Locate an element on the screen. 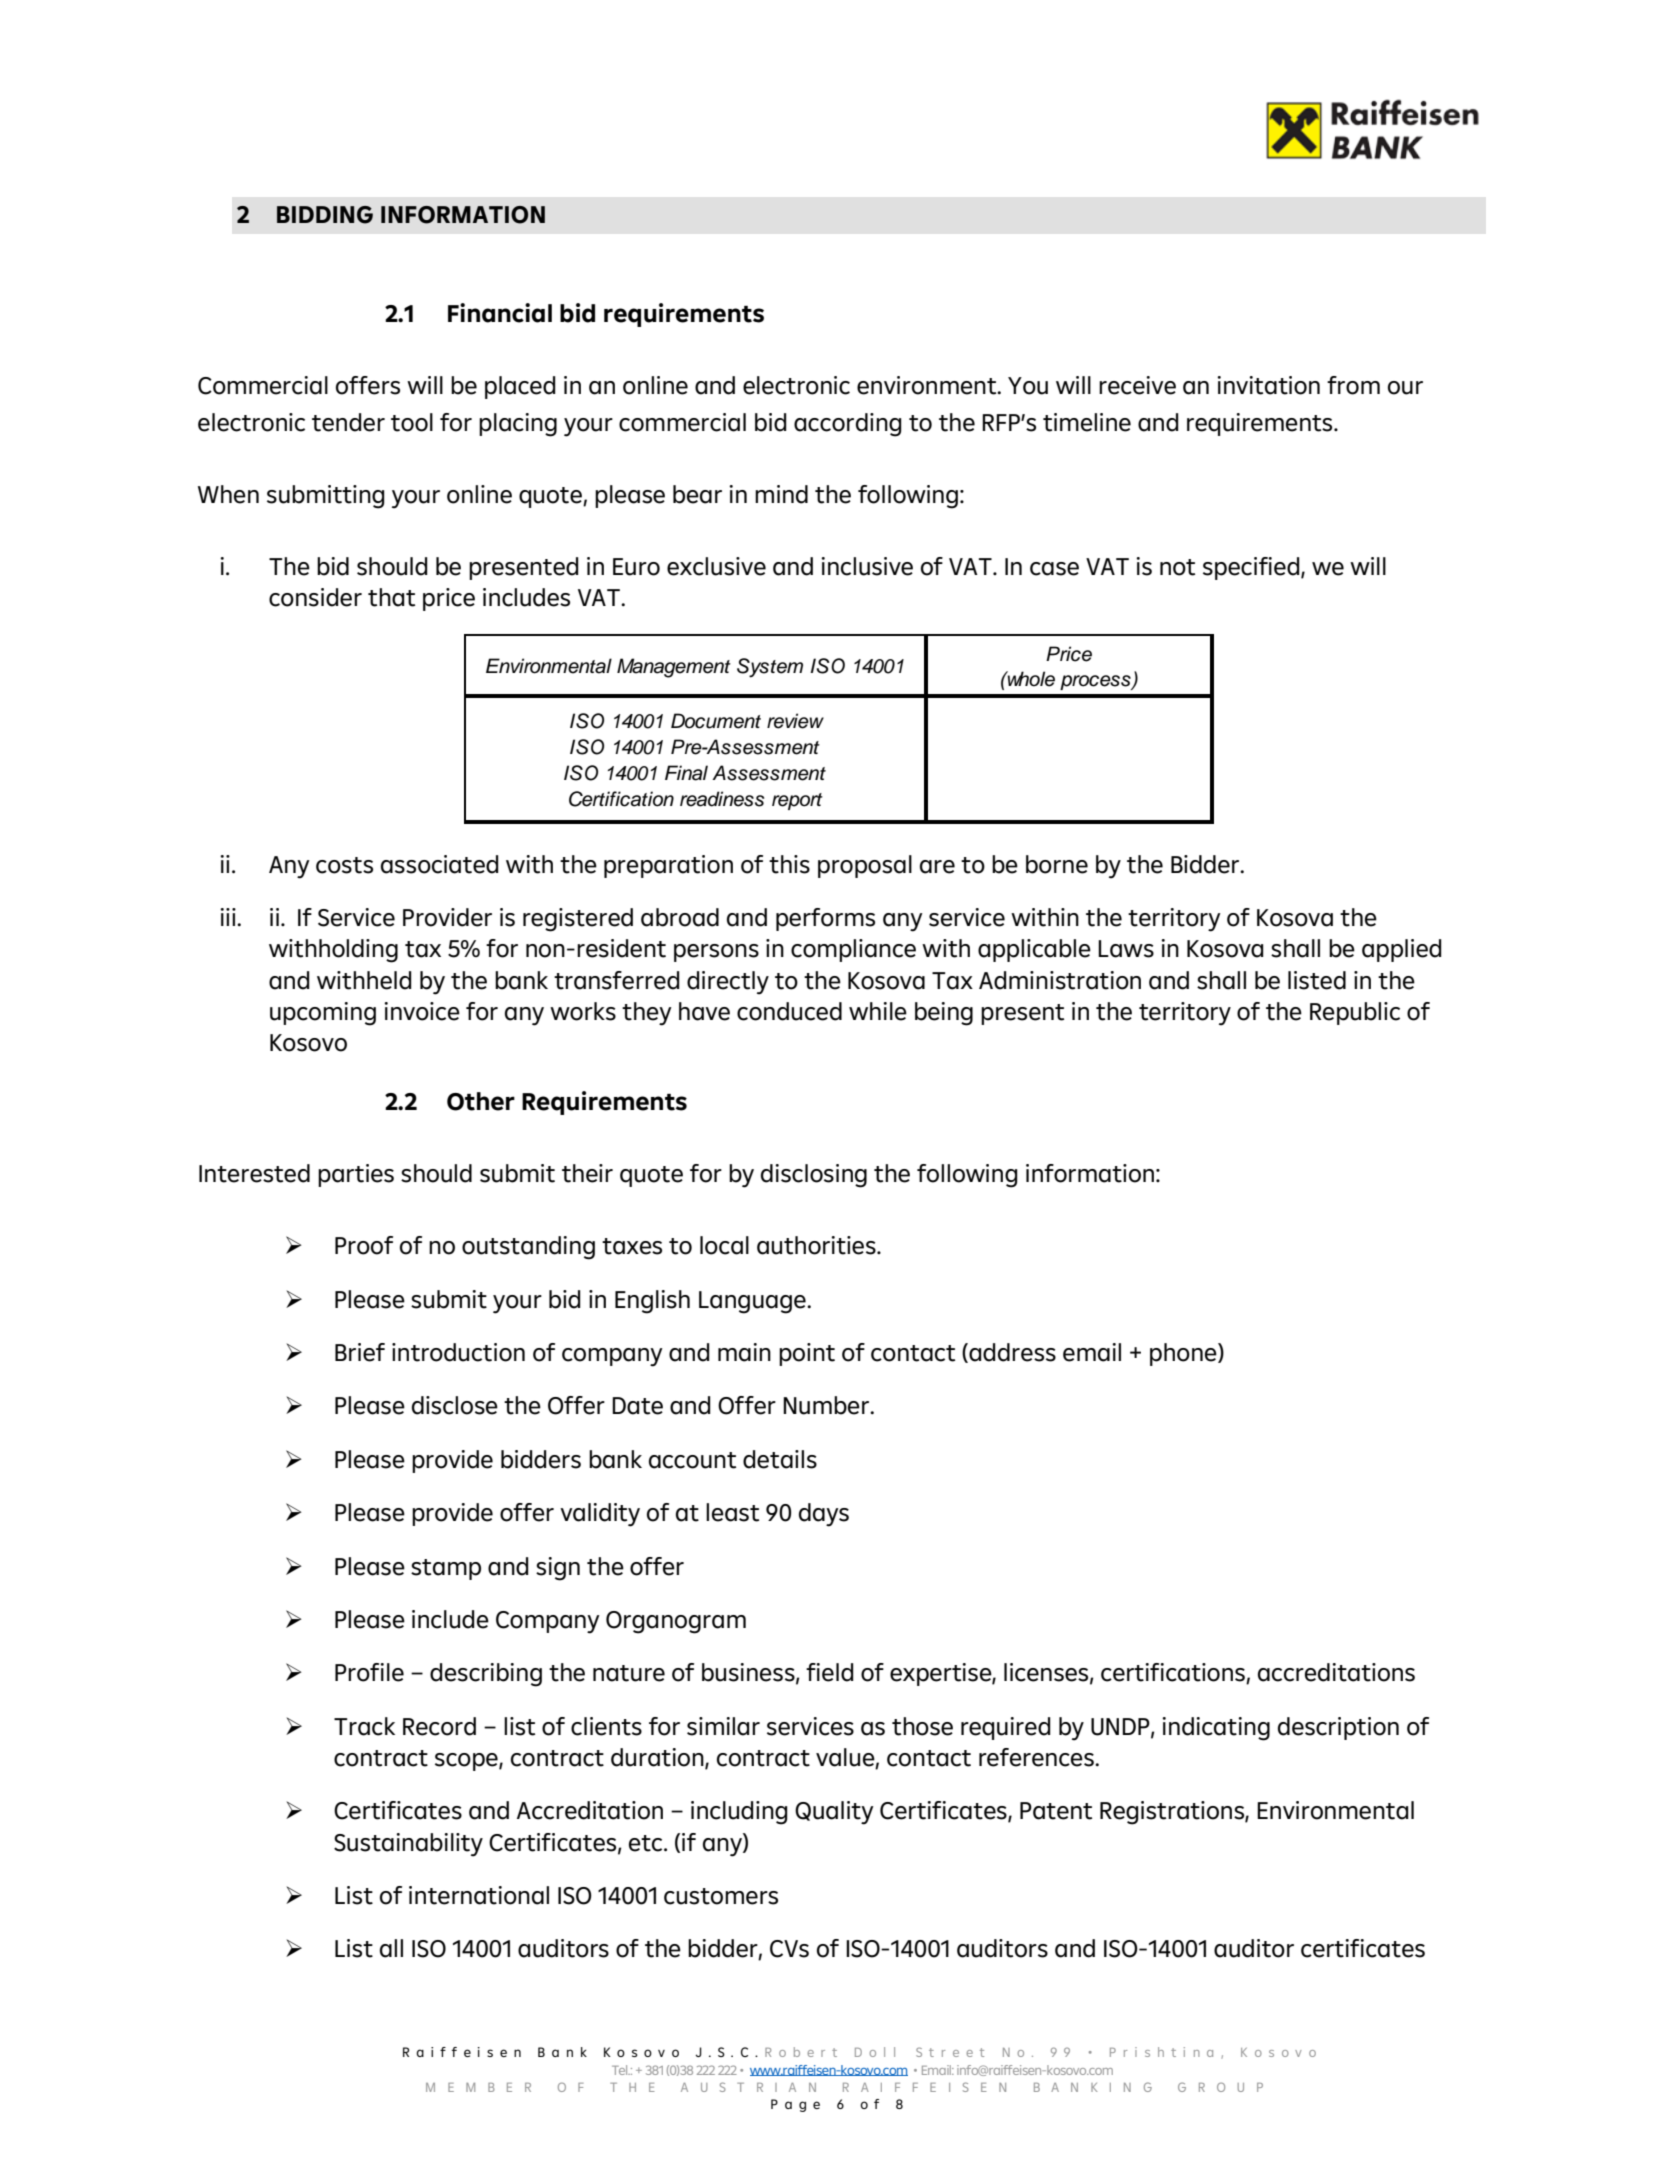  international is located at coordinates (479, 1895).
